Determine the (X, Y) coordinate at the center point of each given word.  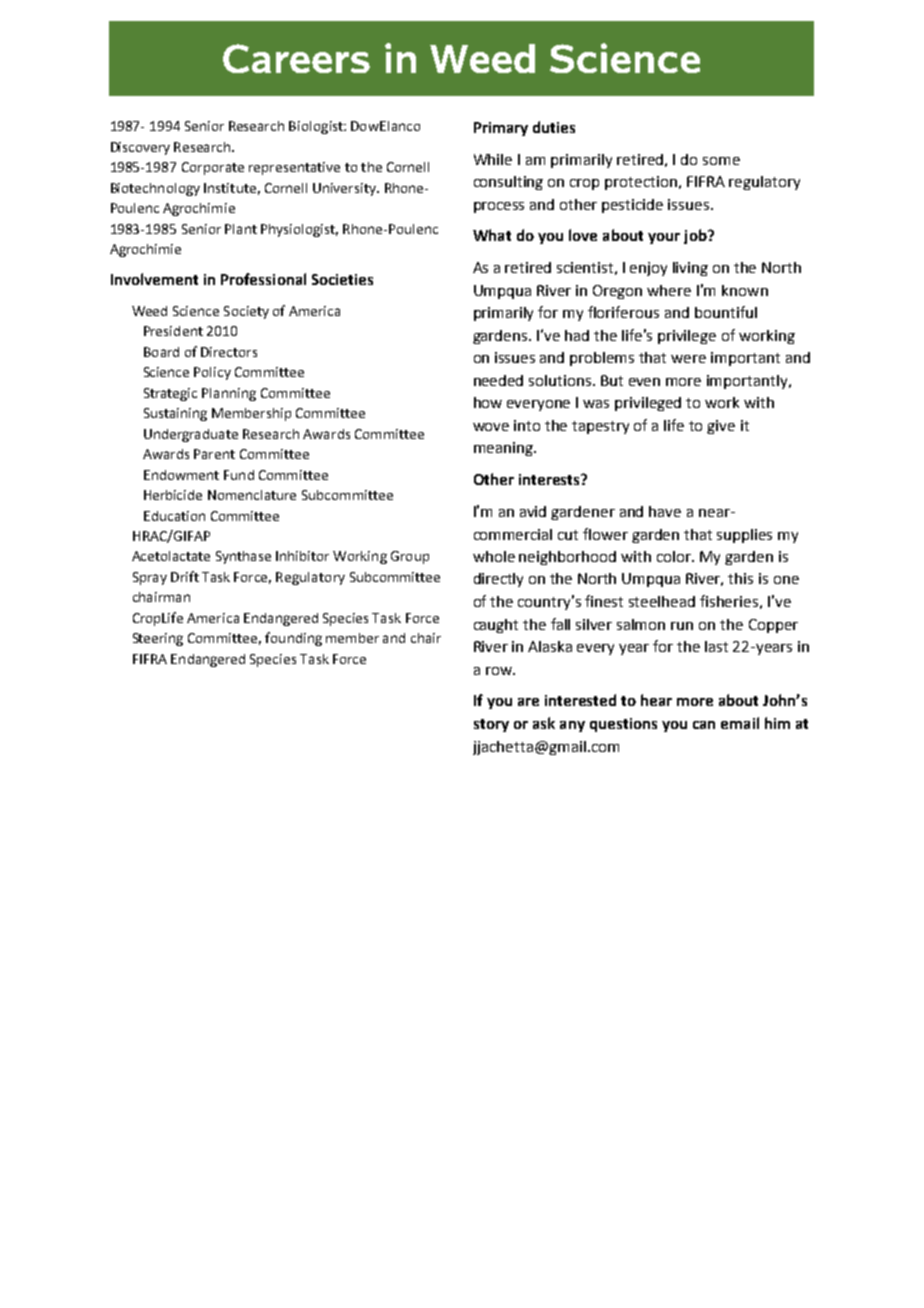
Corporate (213, 168)
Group (410, 557)
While (493, 159)
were (688, 359)
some (721, 161)
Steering (158, 639)
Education (174, 516)
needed (498, 380)
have (665, 511)
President (173, 331)
